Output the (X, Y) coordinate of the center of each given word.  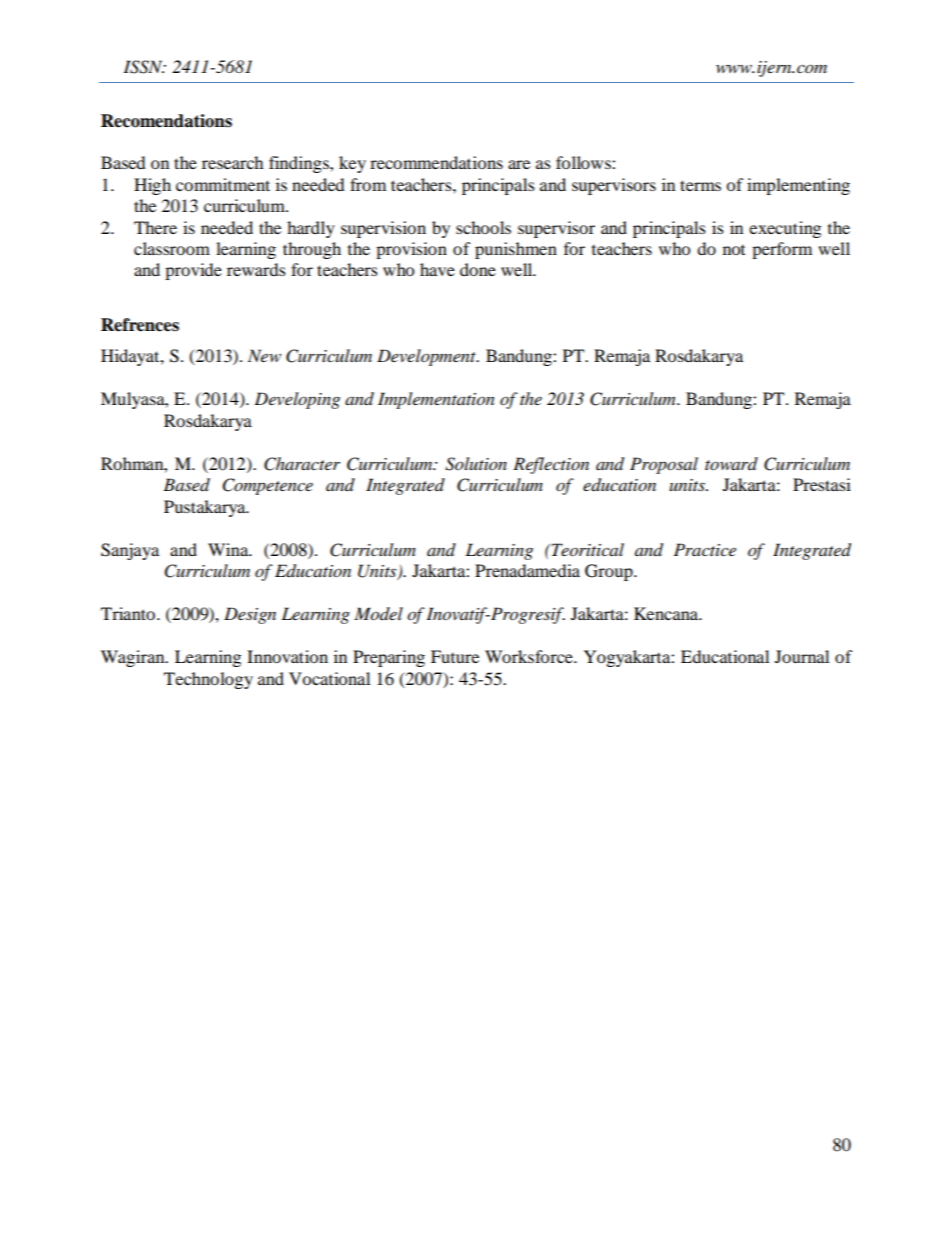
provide (193, 271)
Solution (476, 464)
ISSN (144, 67)
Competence (268, 486)
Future (455, 656)
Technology (208, 680)
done (478, 269)
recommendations (436, 162)
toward (731, 463)
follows (584, 162)
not (734, 249)
